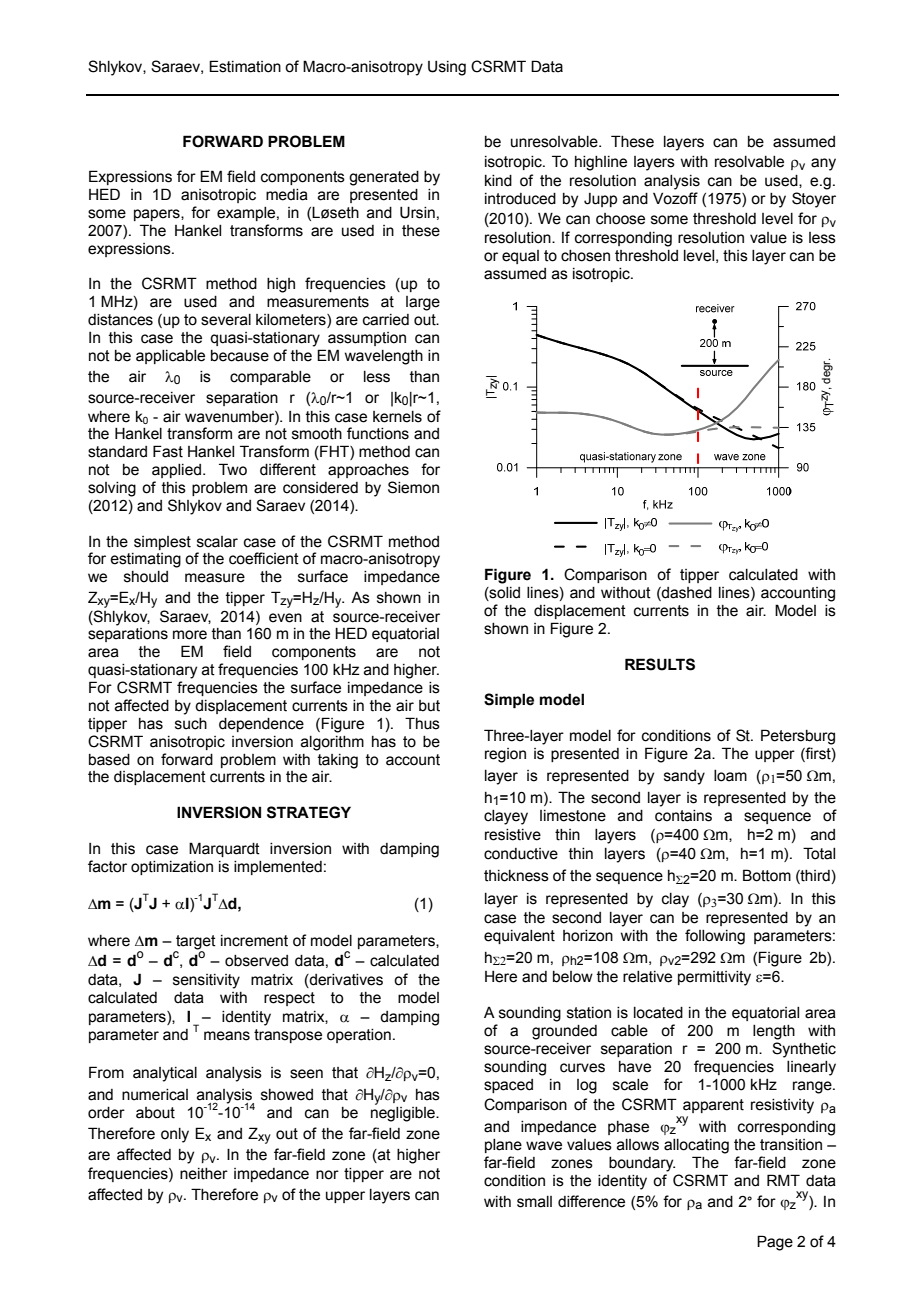 The height and width of the image is (1308, 924). What do you see at coordinates (240, 356) in the image?
I see `because` at bounding box center [240, 356].
